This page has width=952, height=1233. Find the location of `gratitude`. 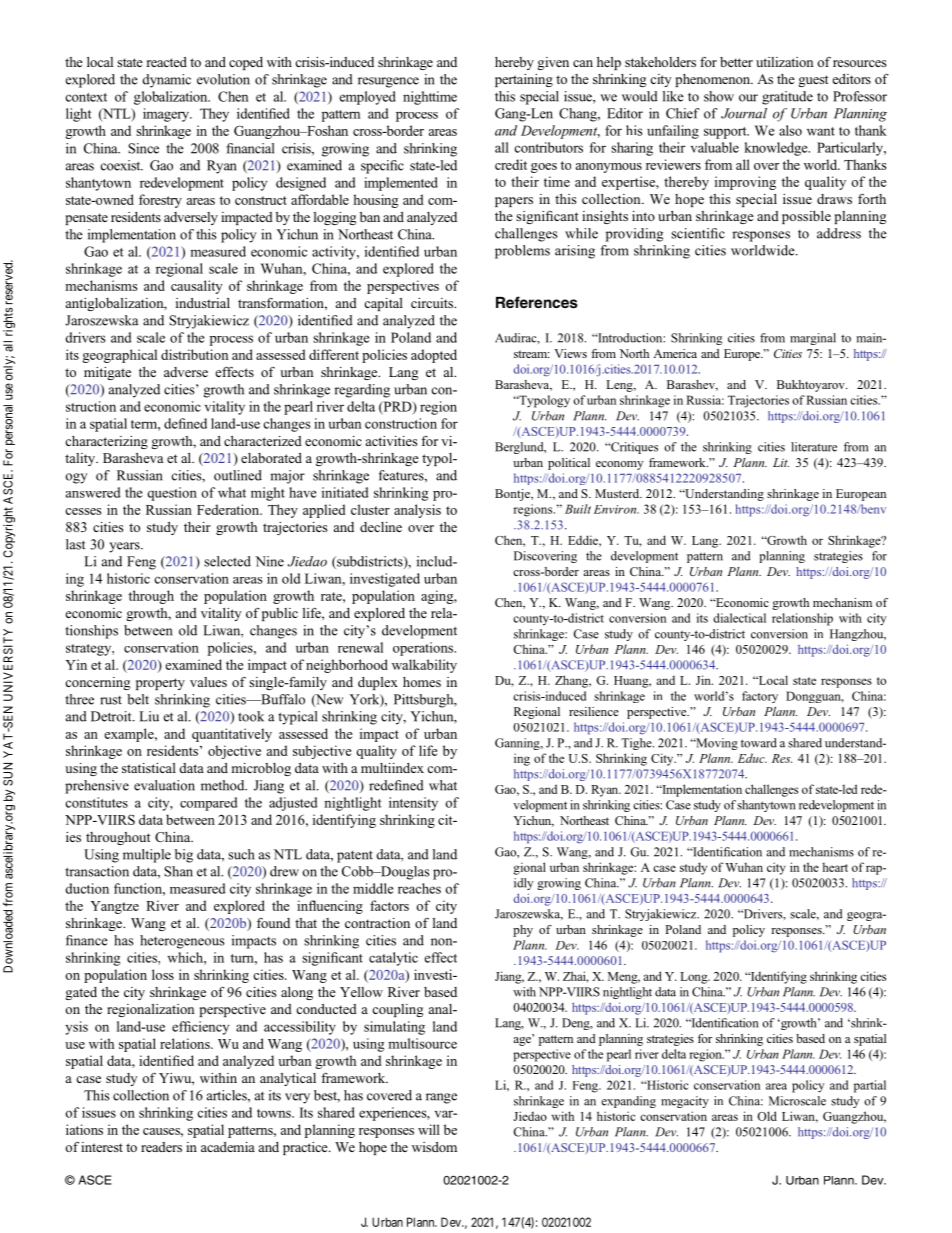

gratitude is located at coordinates (787, 98).
